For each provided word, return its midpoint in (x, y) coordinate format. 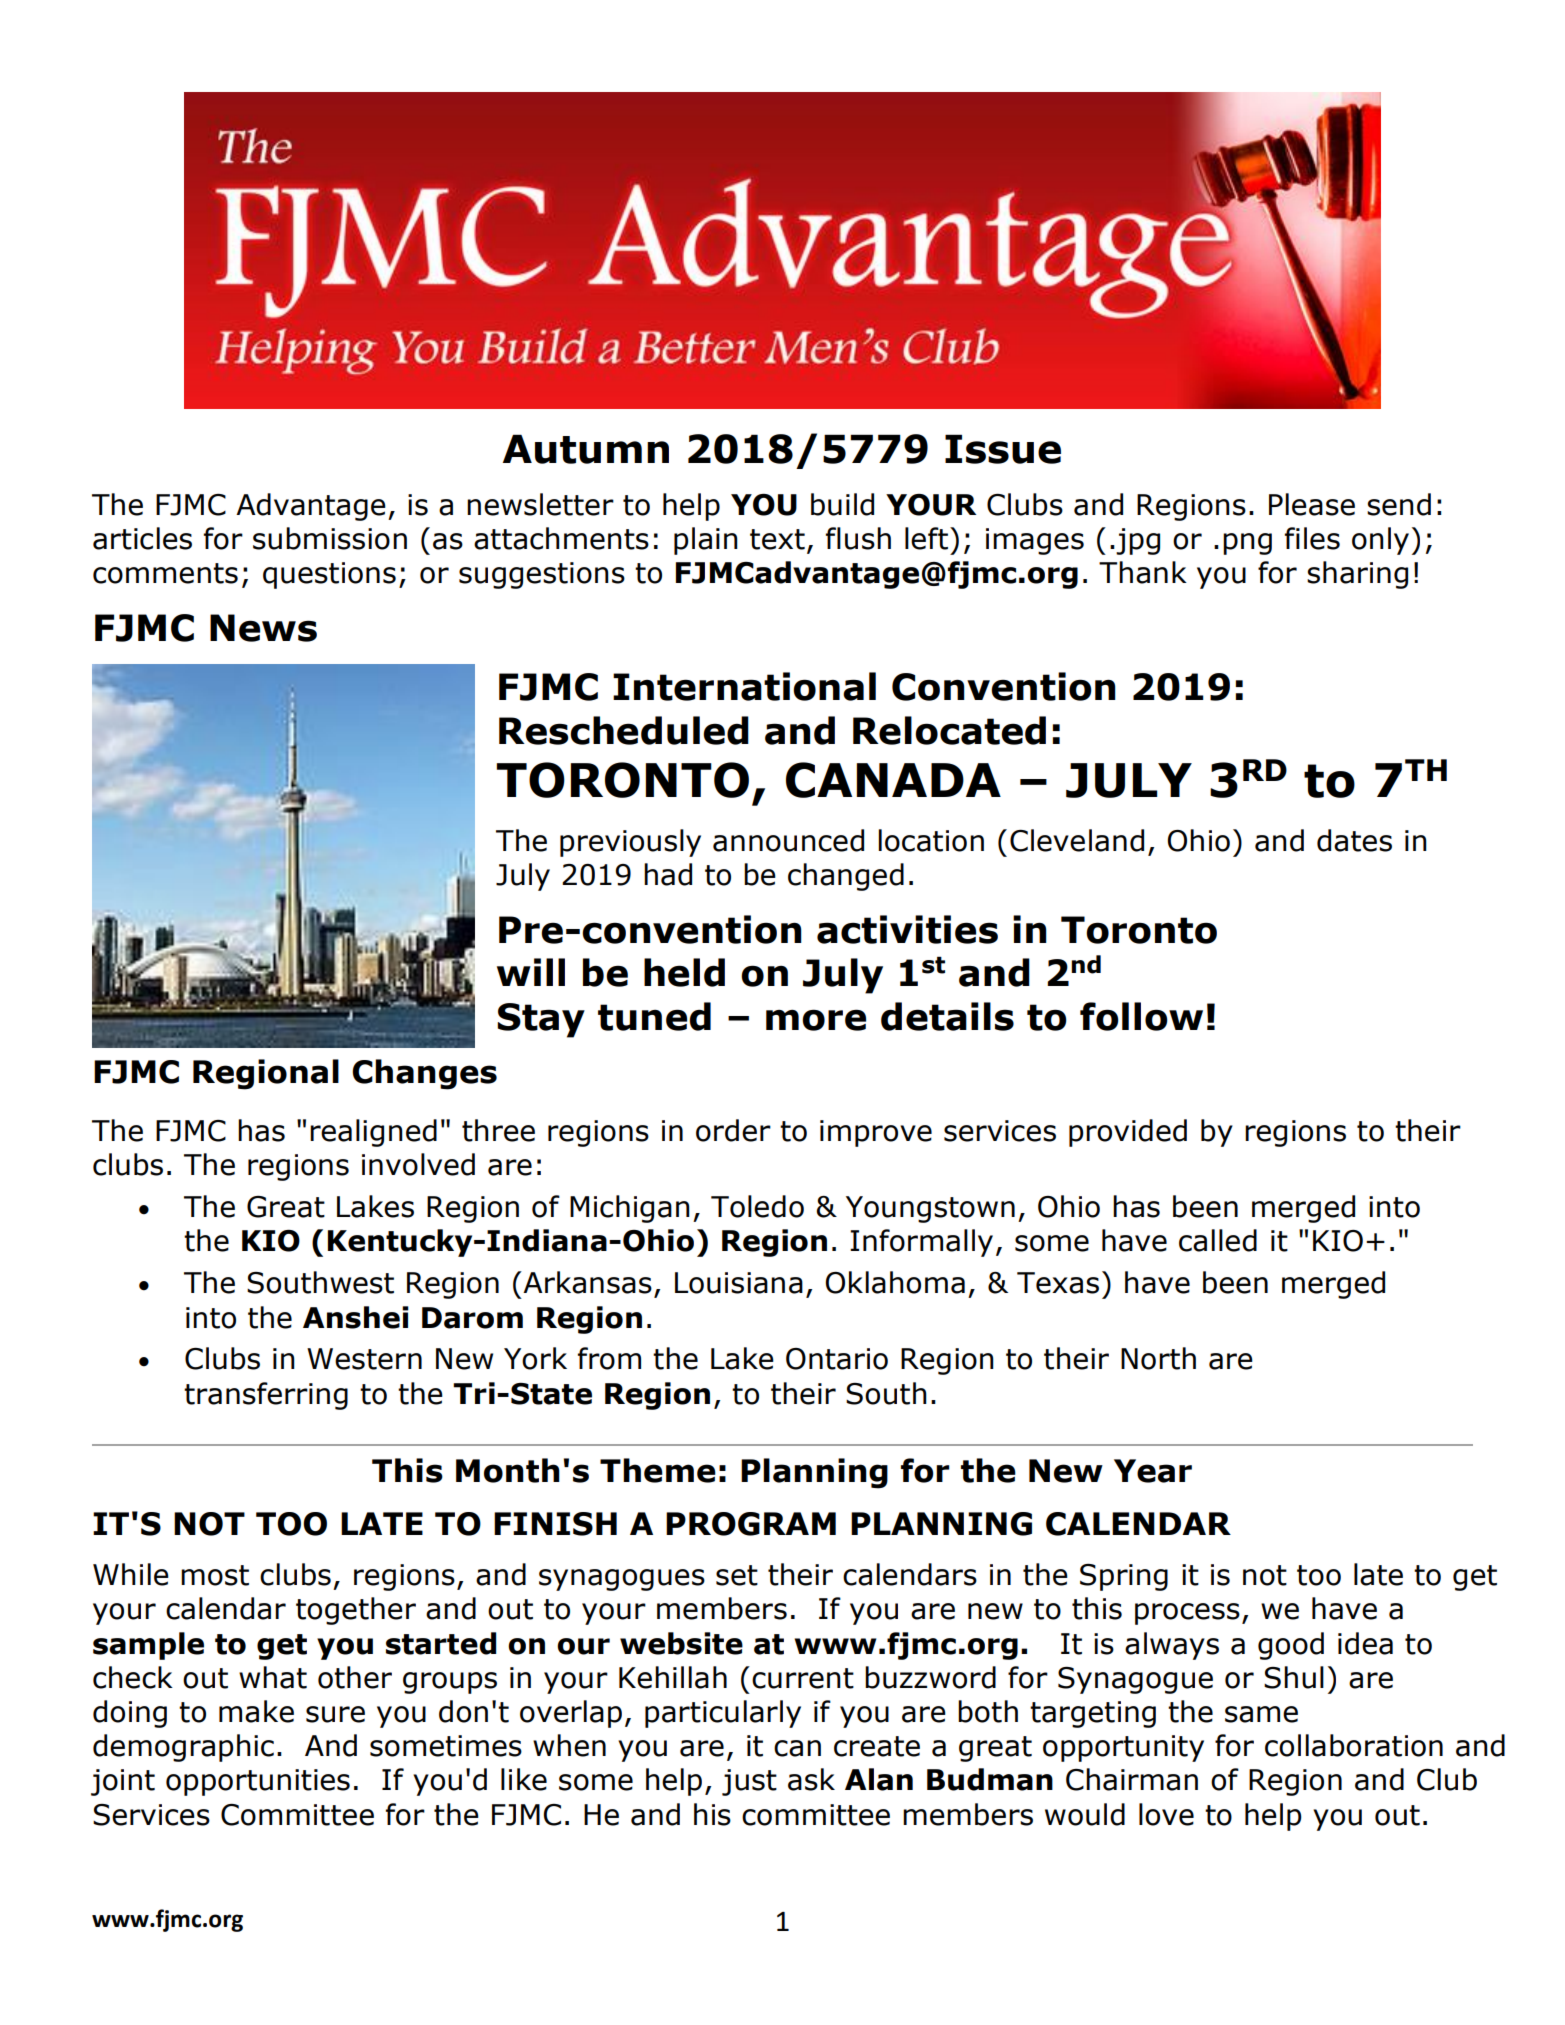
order (733, 1130)
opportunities (258, 1782)
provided (1128, 1133)
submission (330, 538)
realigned (373, 1133)
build (842, 504)
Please (1312, 504)
